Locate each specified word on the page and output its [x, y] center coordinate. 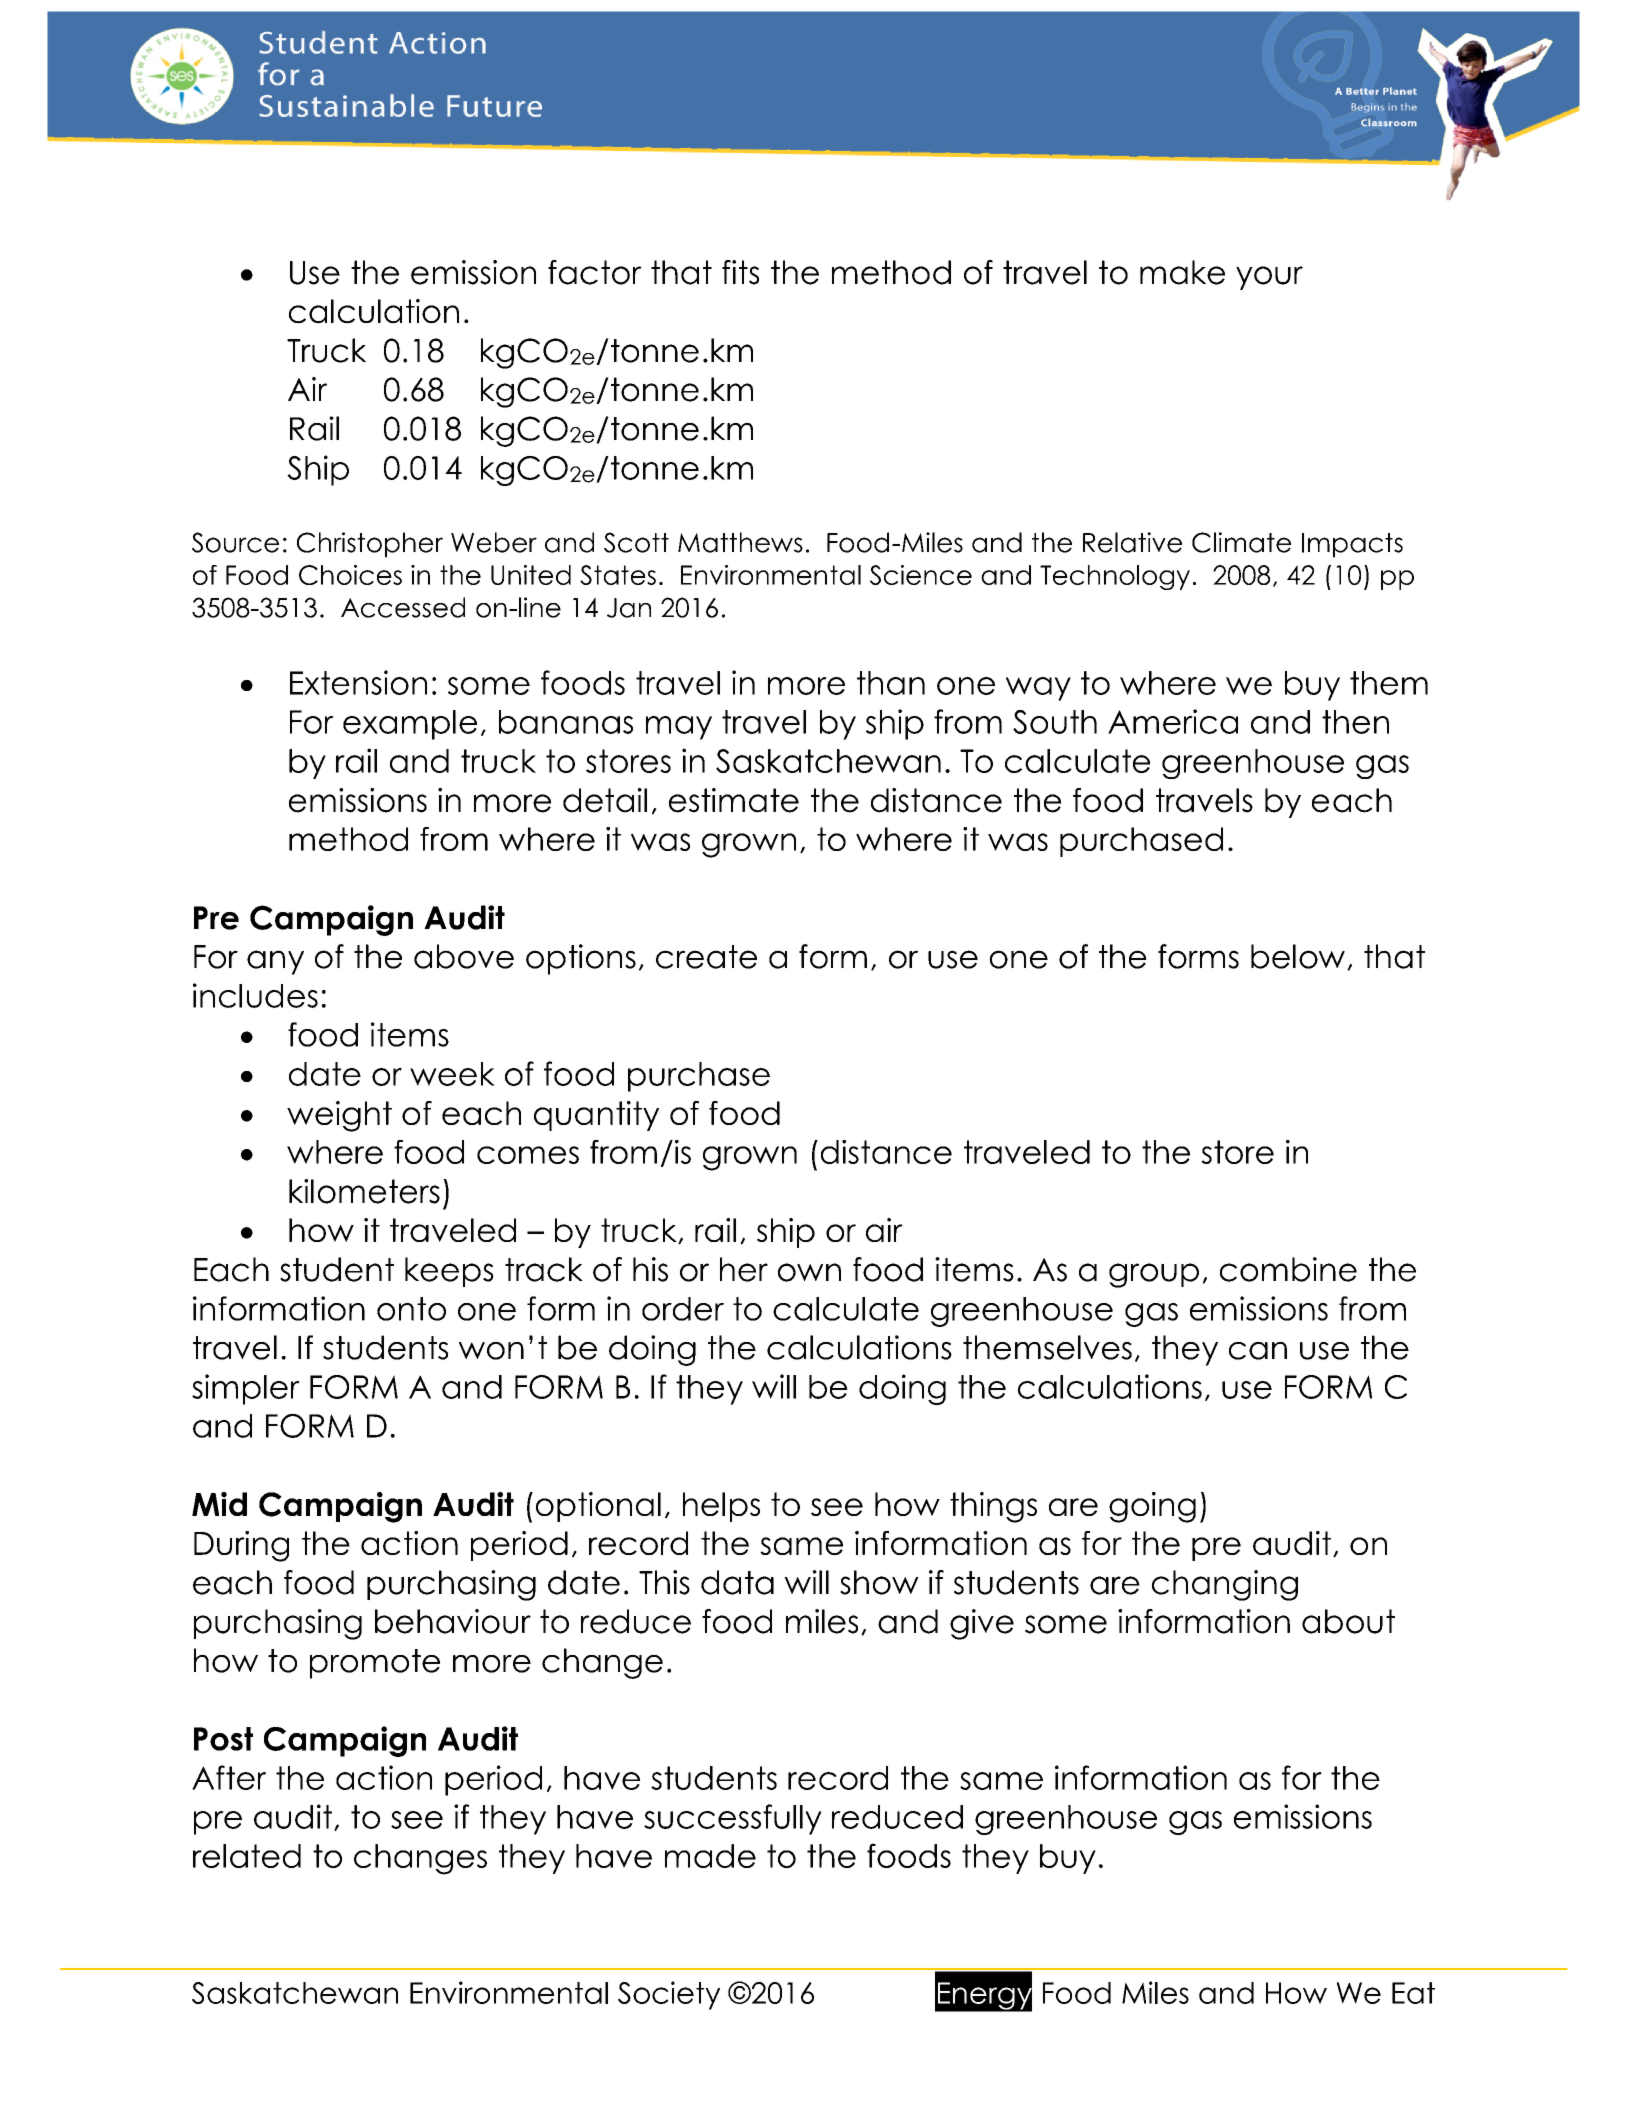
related [247, 1856]
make [1182, 272]
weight [339, 1116]
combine [1288, 1269]
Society [669, 1995]
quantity [596, 1116]
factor [595, 272]
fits [740, 272]
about [1348, 1621]
